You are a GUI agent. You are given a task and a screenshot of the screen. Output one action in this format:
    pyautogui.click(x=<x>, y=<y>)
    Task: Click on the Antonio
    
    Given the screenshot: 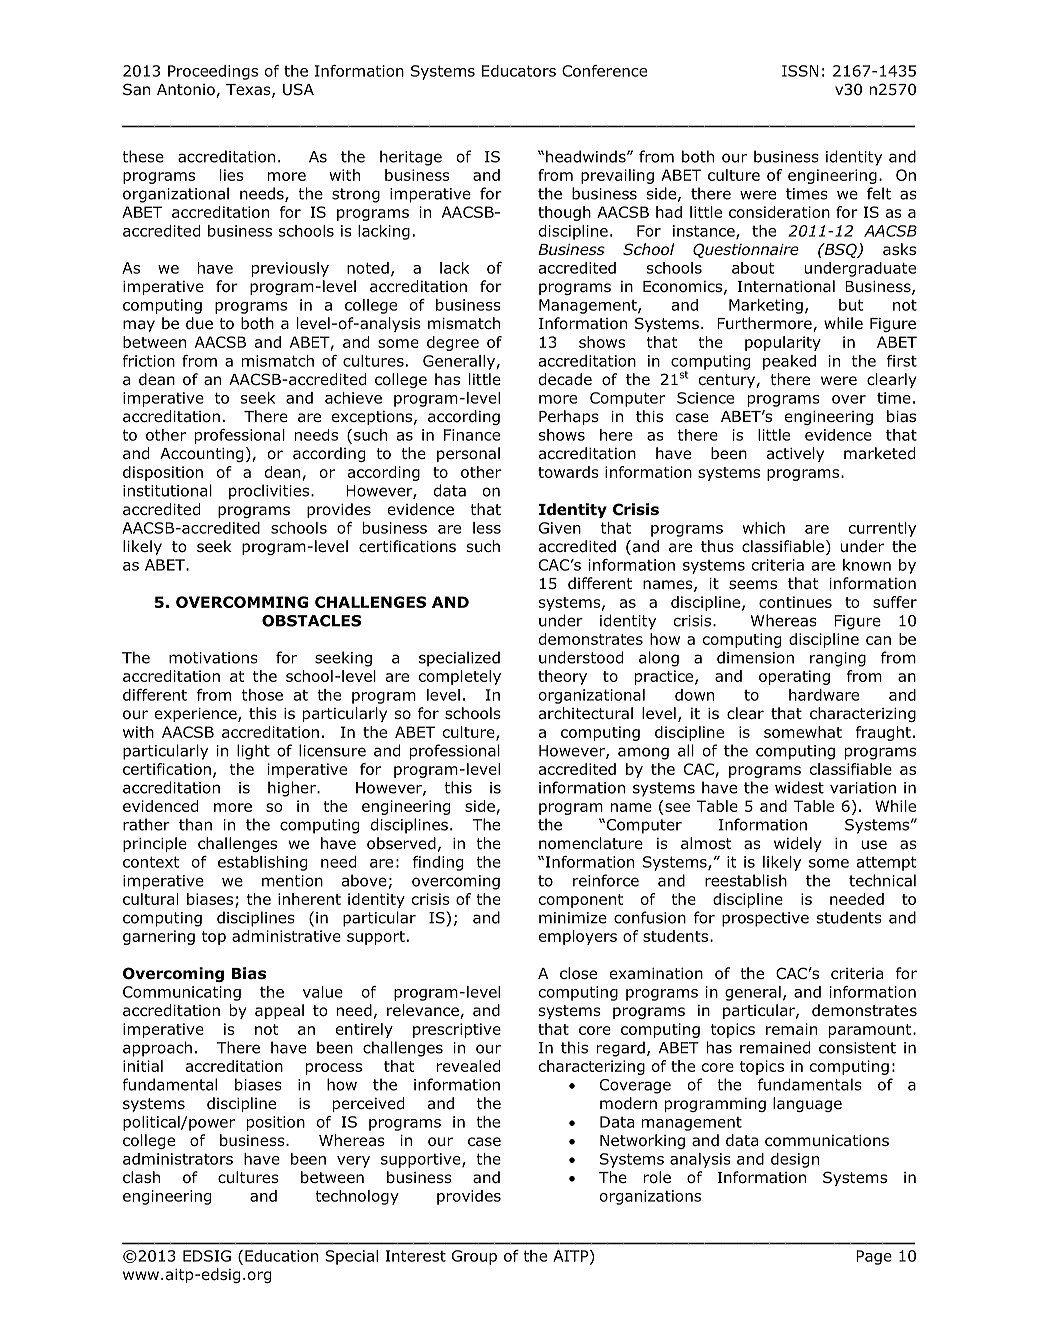 What is the action you would take?
    pyautogui.click(x=187, y=91)
